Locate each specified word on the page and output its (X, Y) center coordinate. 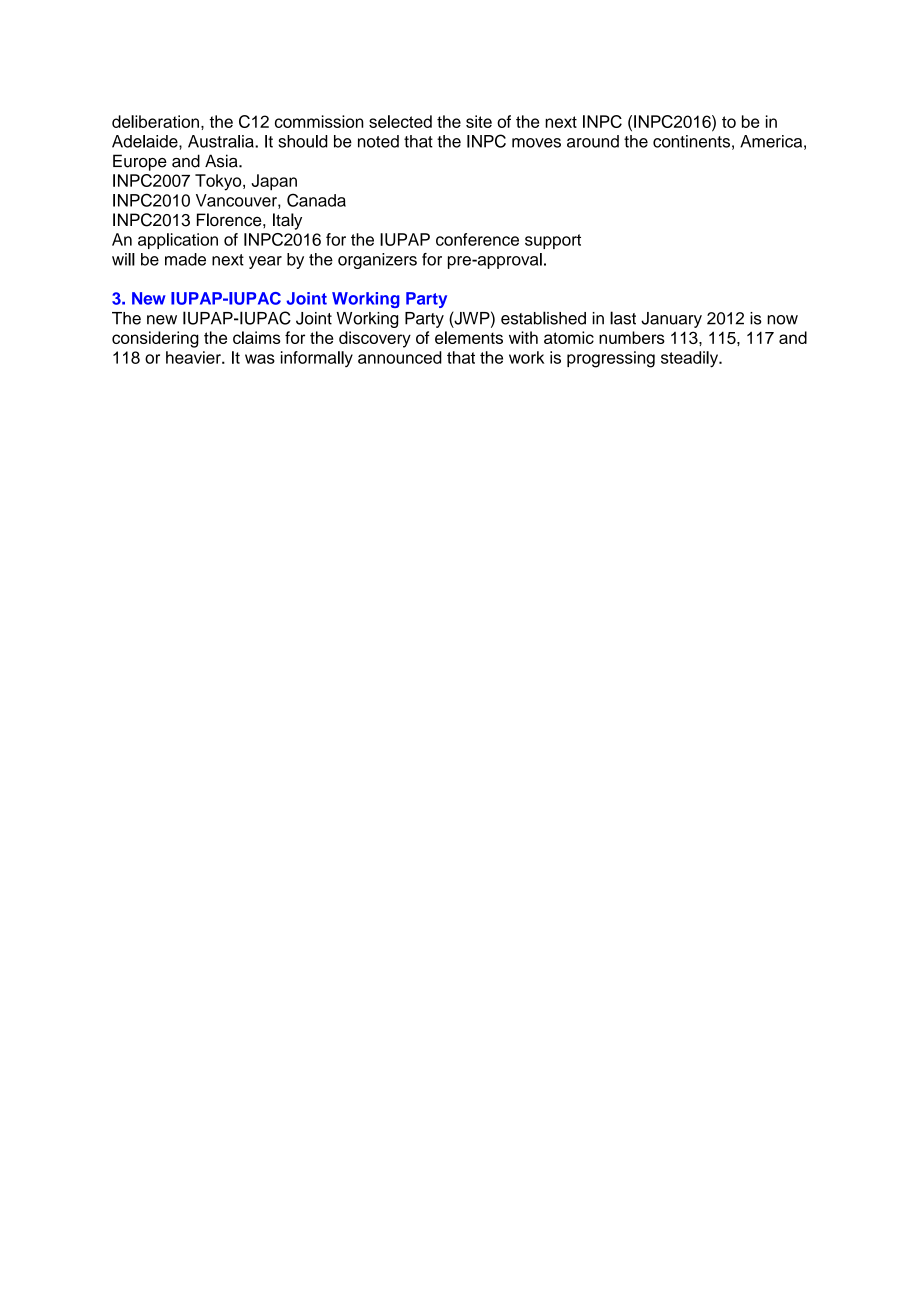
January (671, 320)
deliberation (155, 121)
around (593, 141)
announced (400, 357)
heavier (194, 357)
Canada (316, 200)
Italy (287, 221)
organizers (377, 261)
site (479, 121)
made (185, 259)
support (553, 241)
